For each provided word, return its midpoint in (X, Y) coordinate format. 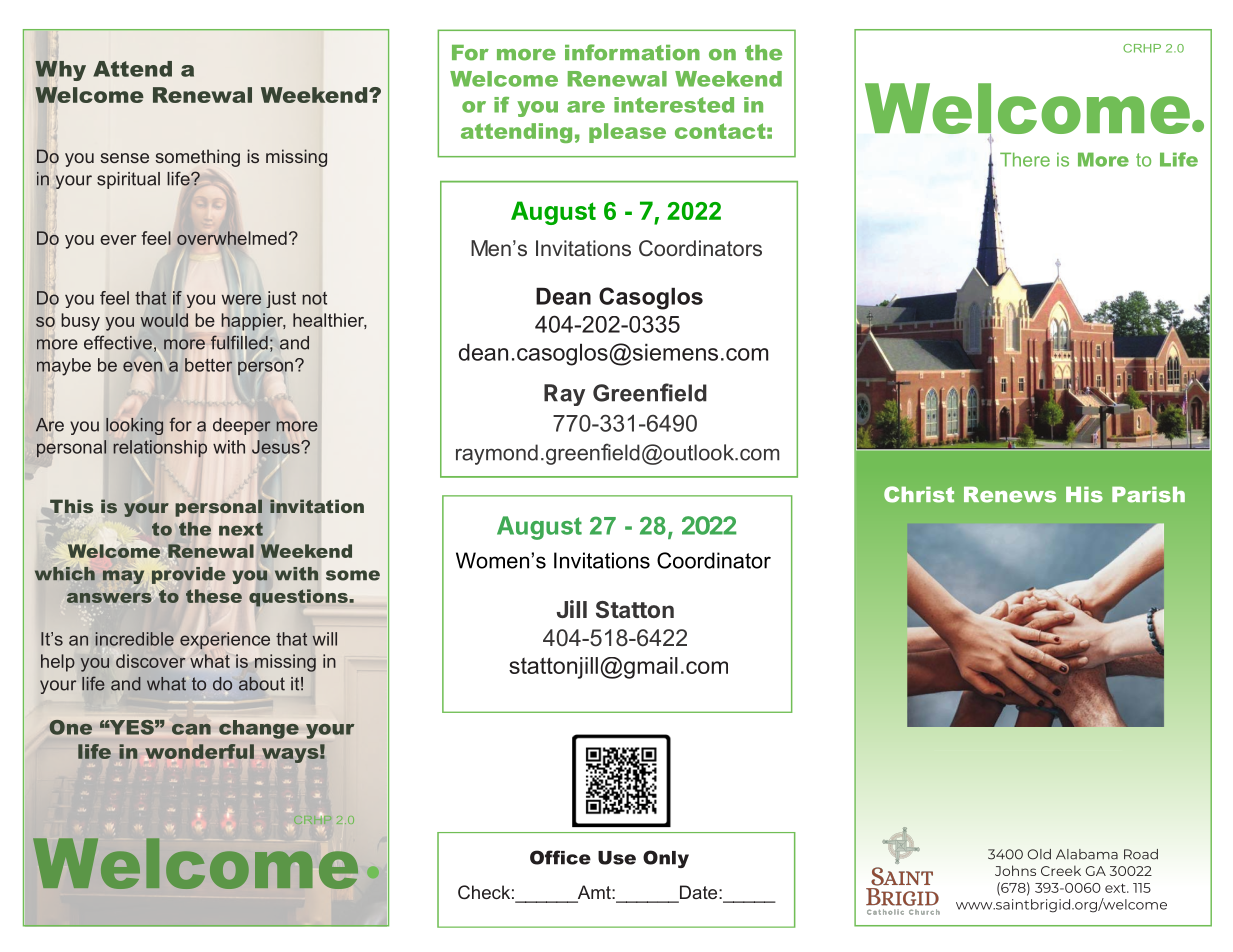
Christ (919, 494)
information (632, 52)
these (214, 596)
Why (60, 70)
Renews (1010, 495)
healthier (330, 321)
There (1025, 159)
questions (299, 598)
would (164, 320)
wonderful (199, 752)
